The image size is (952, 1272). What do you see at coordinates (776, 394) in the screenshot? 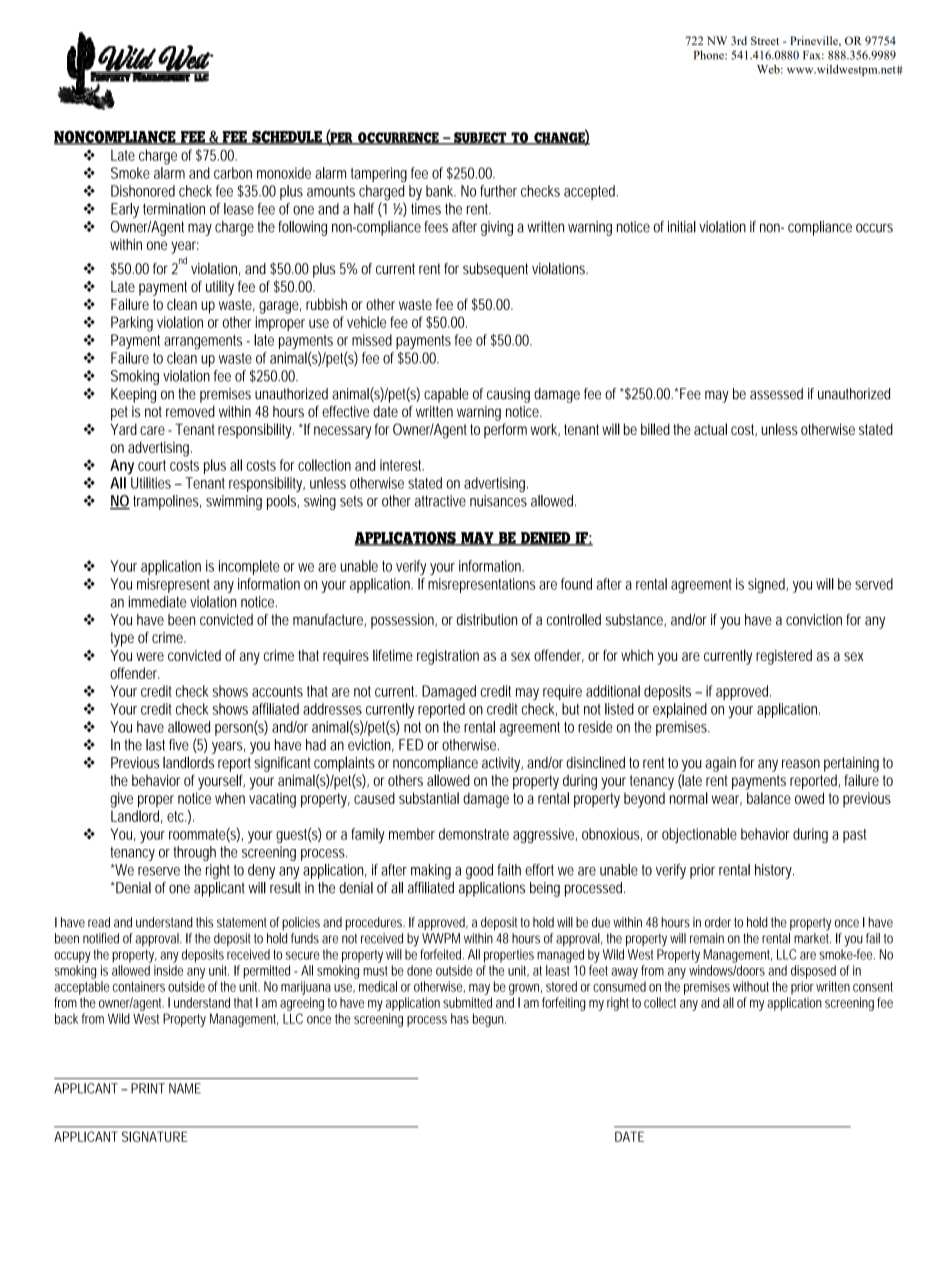
I see `assessed` at bounding box center [776, 394].
